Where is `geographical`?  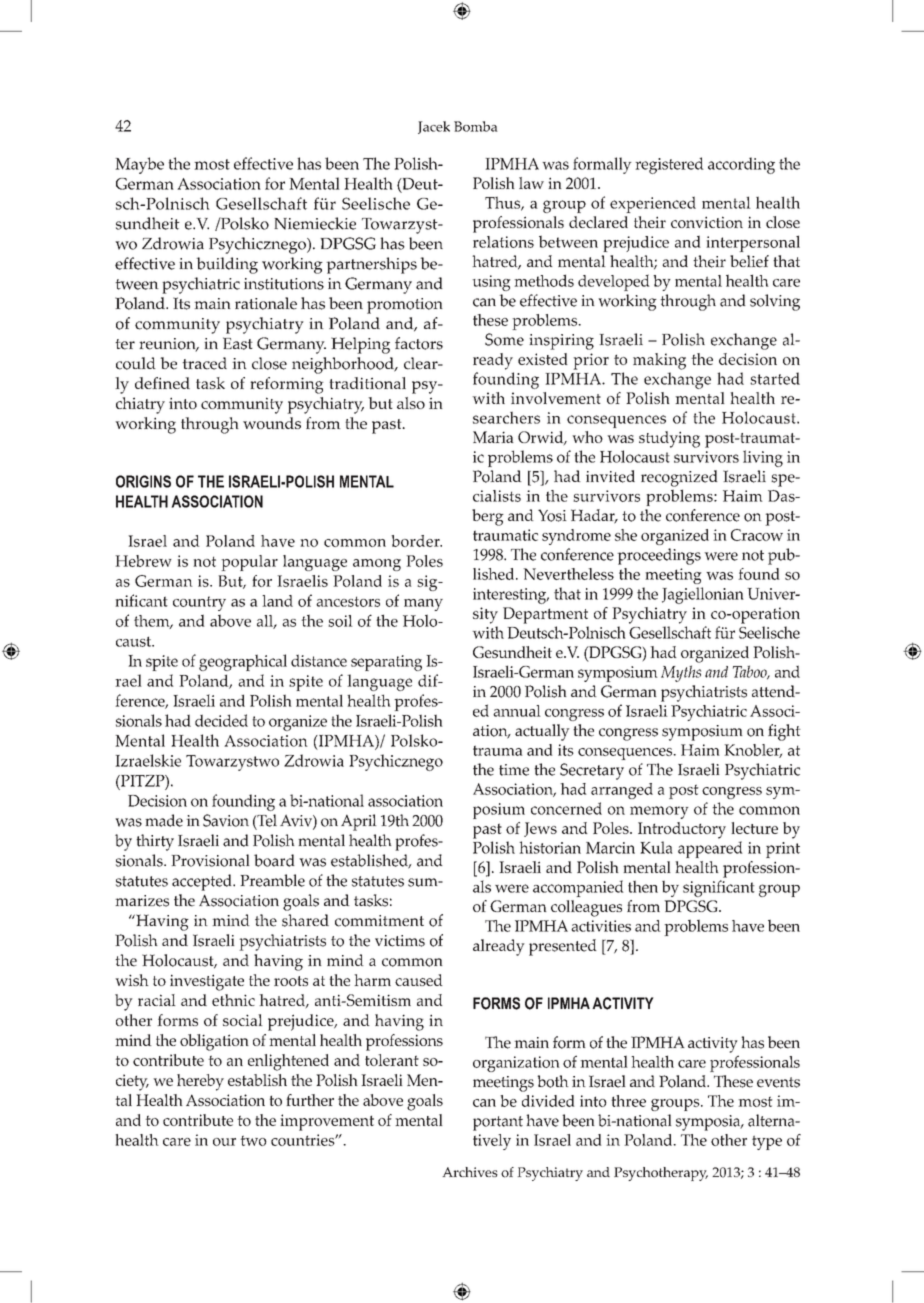
geographical is located at coordinates (243, 662).
